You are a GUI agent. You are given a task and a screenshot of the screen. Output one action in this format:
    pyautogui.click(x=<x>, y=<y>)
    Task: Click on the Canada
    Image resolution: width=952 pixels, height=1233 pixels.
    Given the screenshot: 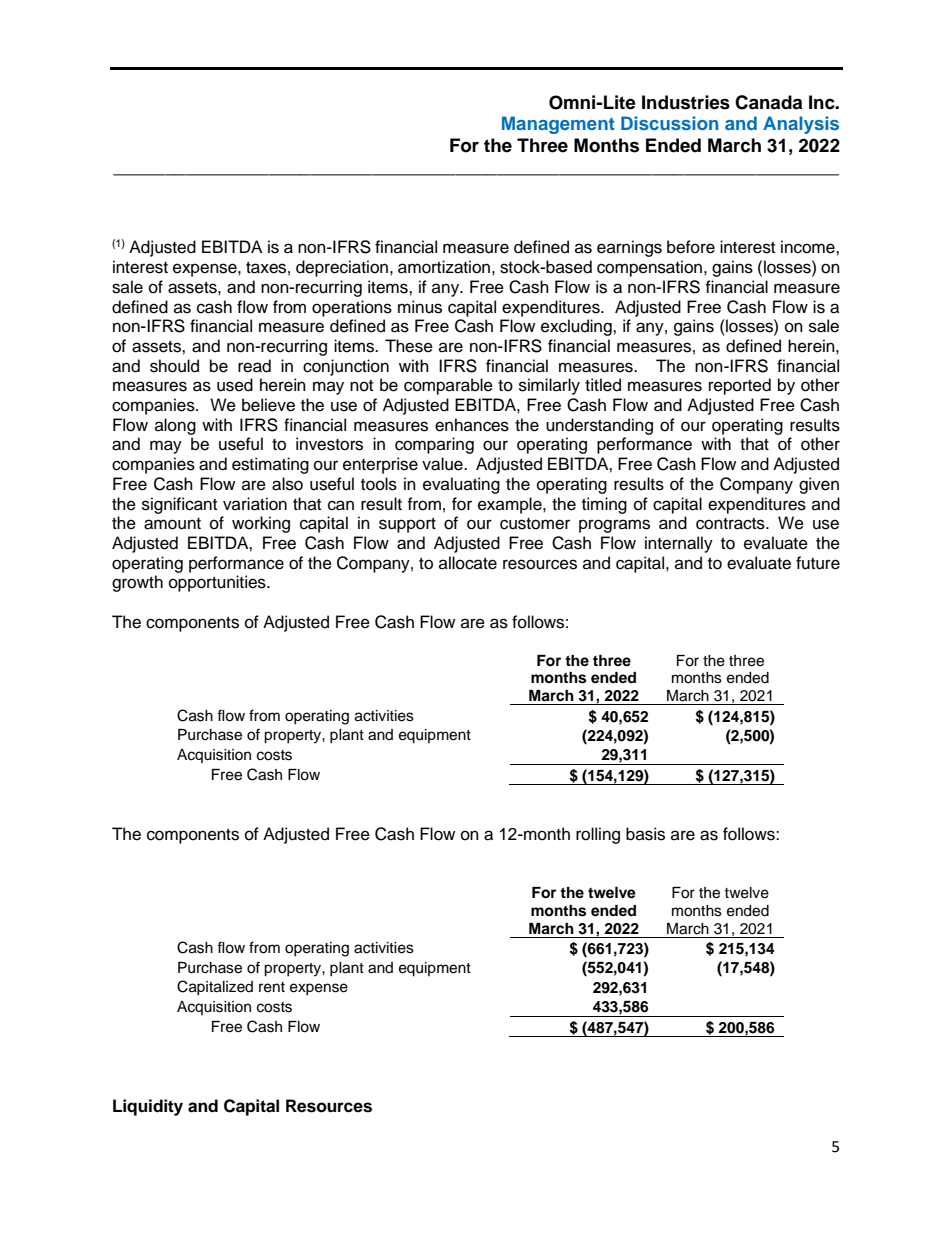 What is the action you would take?
    pyautogui.click(x=768, y=102)
